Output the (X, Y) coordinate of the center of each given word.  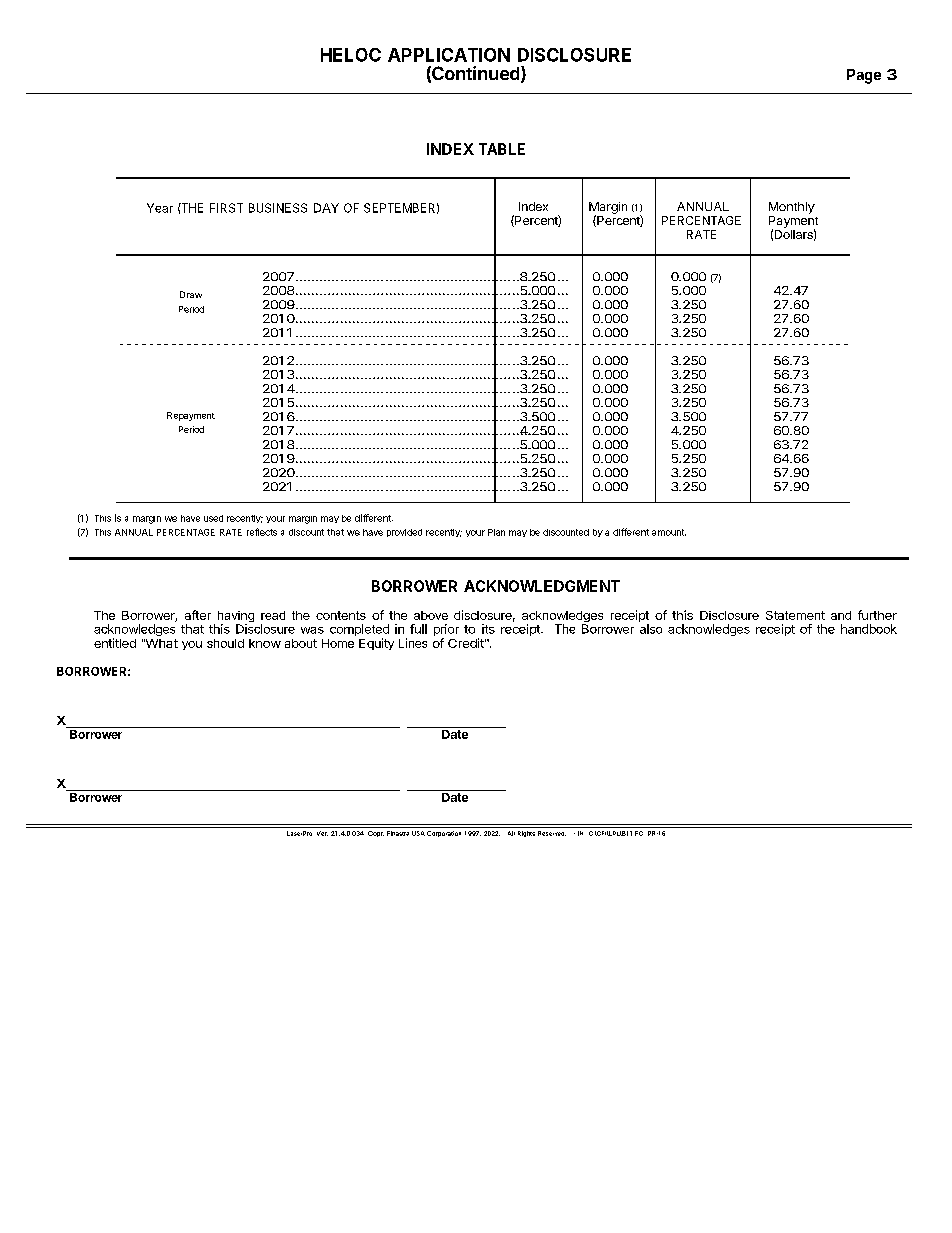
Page (864, 76)
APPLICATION (449, 55)
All (511, 833)
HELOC (351, 55)
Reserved (552, 833)
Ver (322, 833)
